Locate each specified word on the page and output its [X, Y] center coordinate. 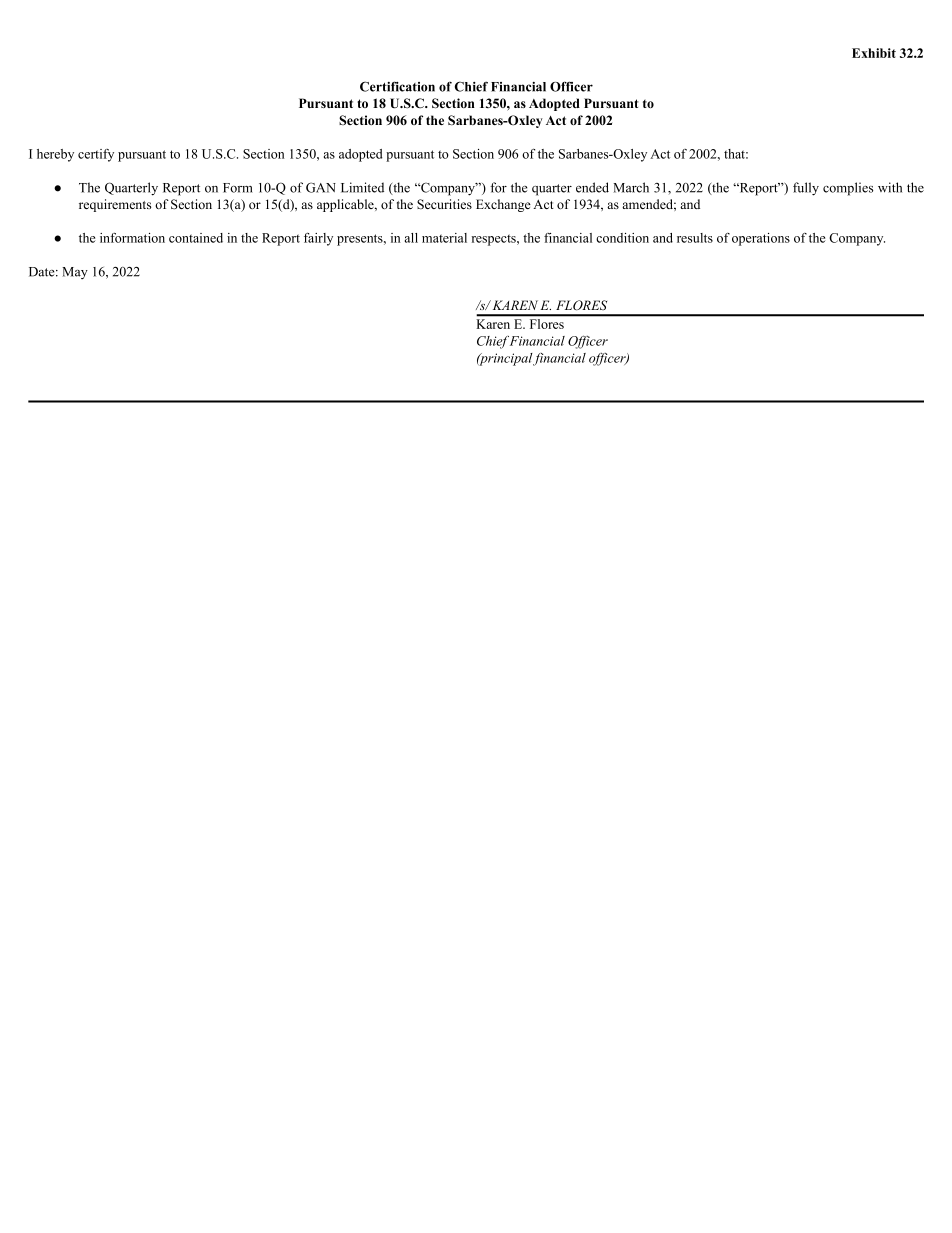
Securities [444, 204]
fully [806, 189]
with [890, 187]
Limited [362, 187]
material [444, 238]
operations [761, 239]
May [75, 273]
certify [96, 155]
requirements [115, 205]
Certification [397, 86]
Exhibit [874, 53]
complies [848, 189]
